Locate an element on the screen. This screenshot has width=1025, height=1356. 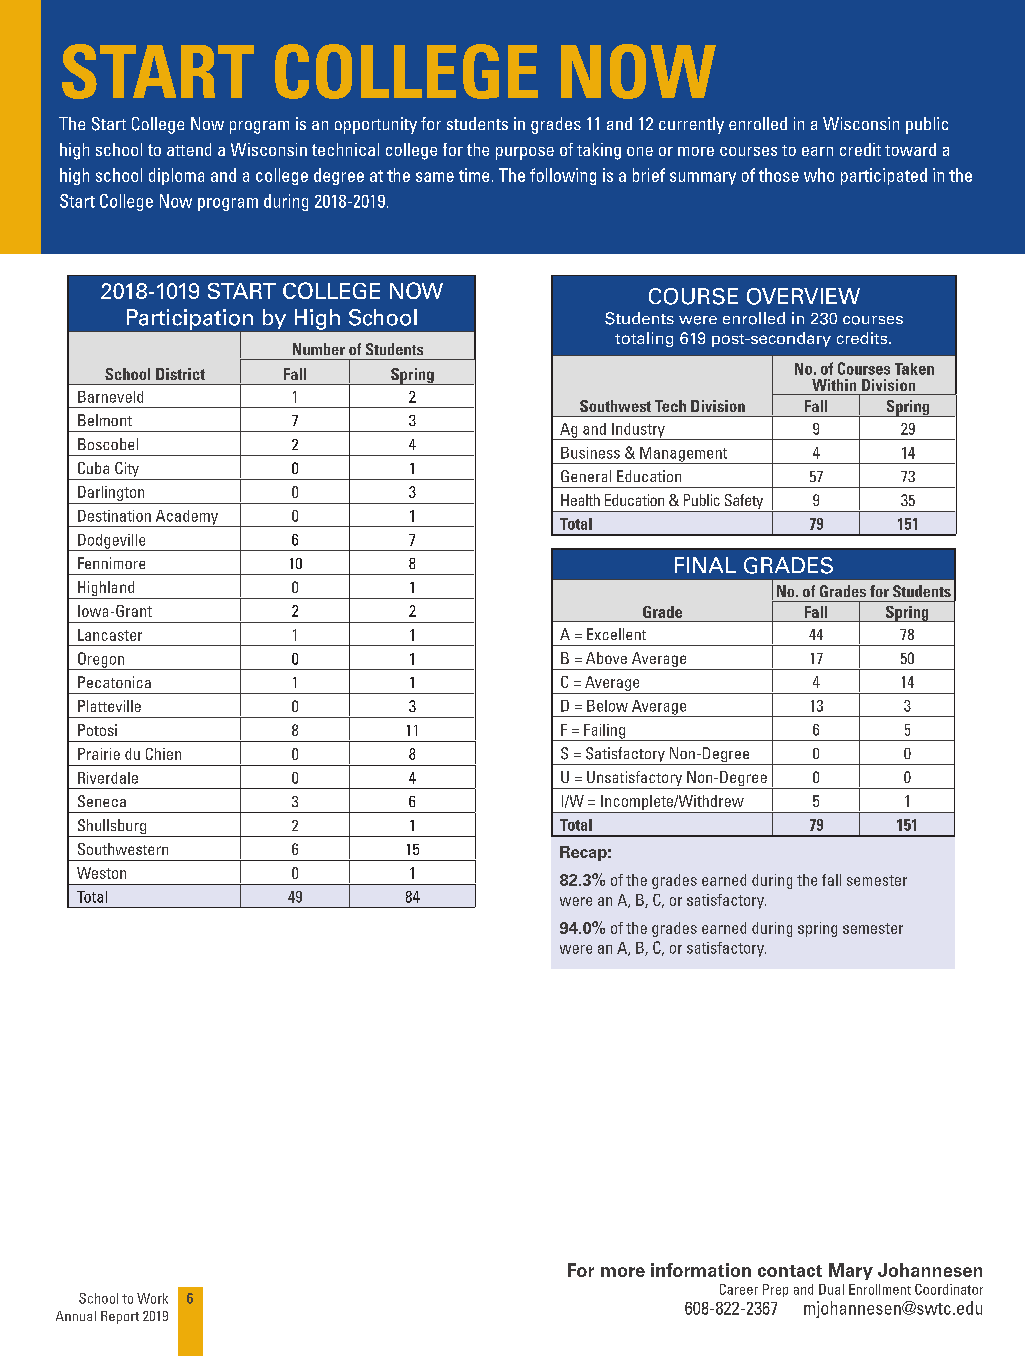
information is located at coordinates (701, 1270).
